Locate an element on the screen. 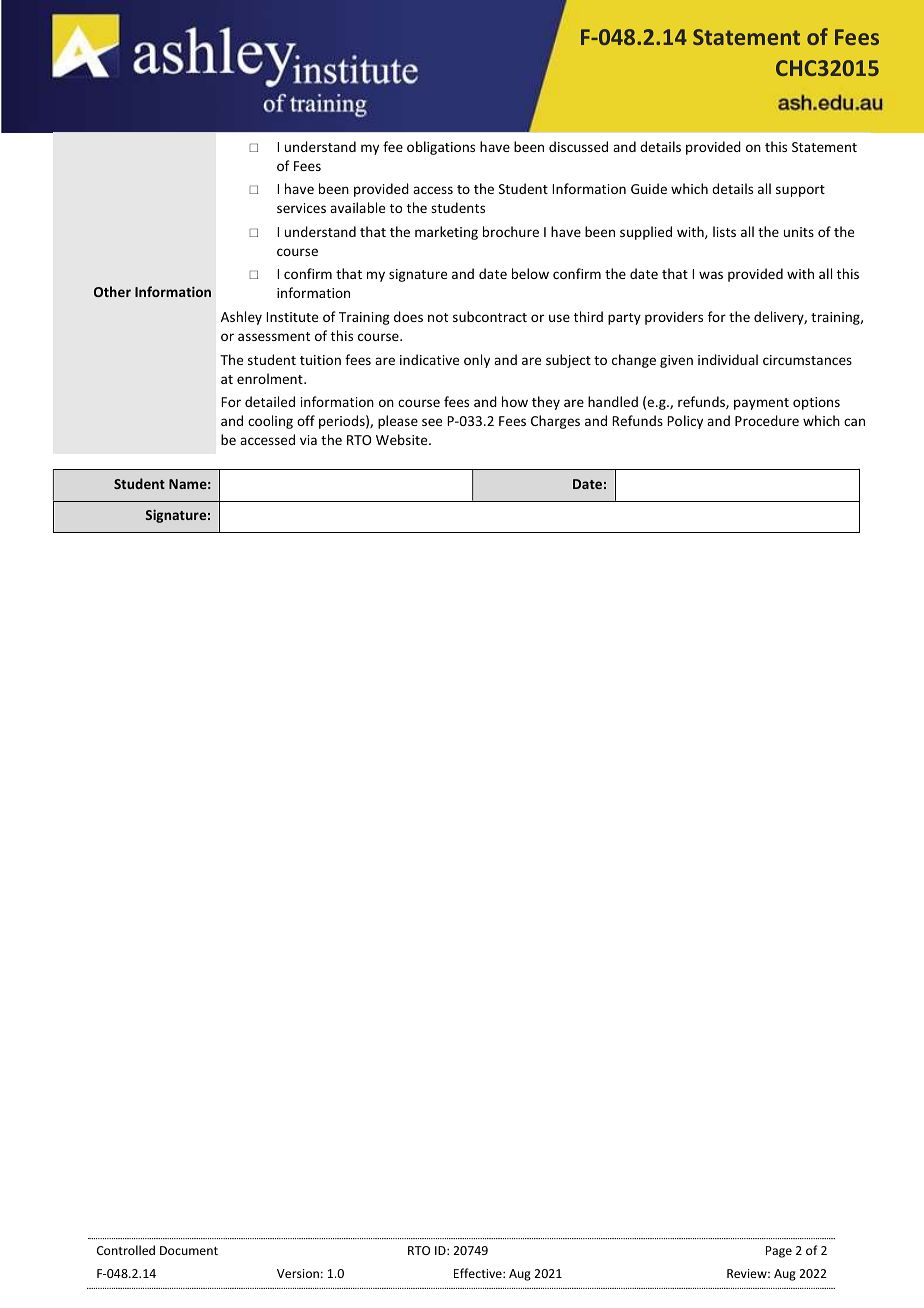  Procedure is located at coordinates (767, 420).
